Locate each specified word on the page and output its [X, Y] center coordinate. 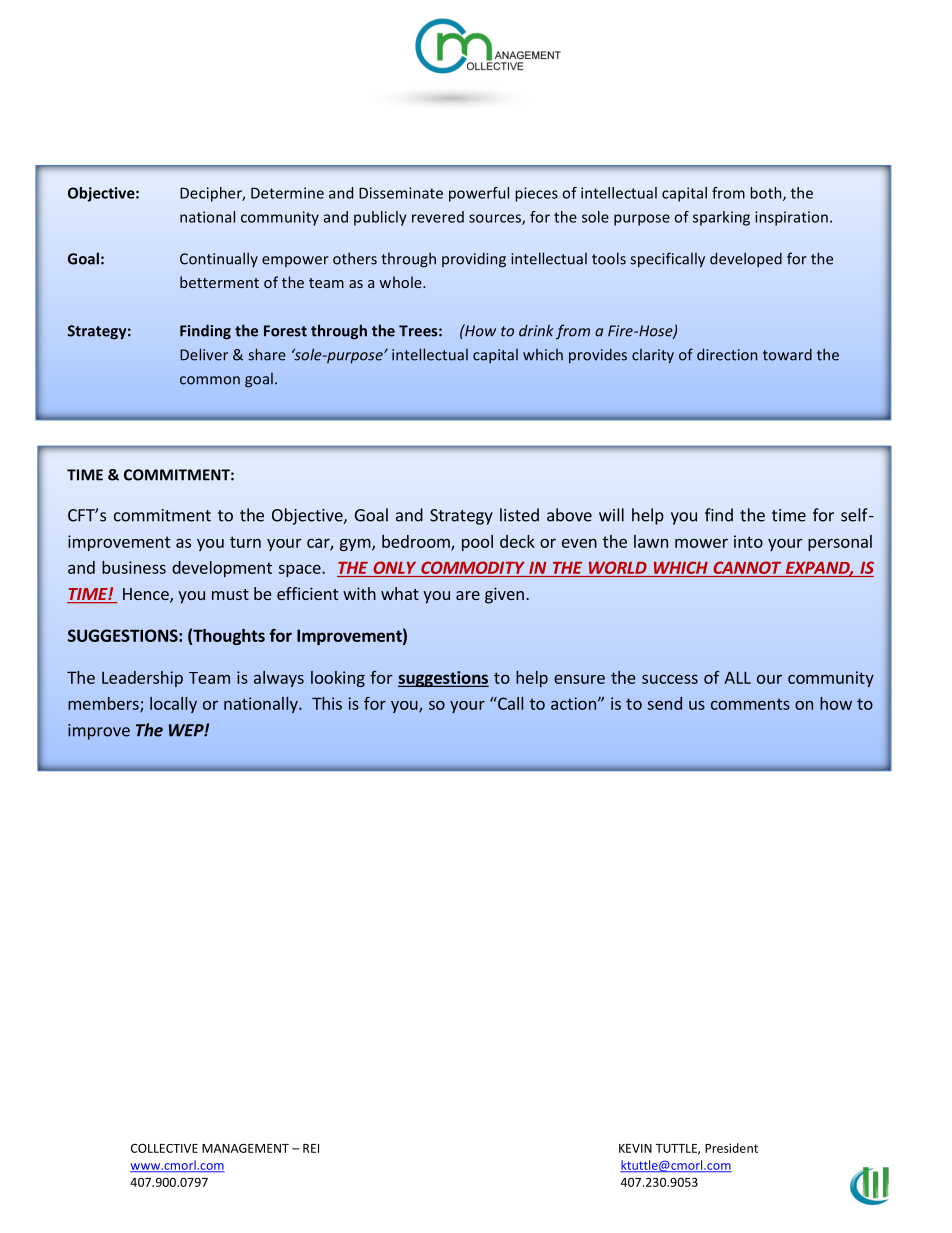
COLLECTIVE [164, 1148]
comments [750, 704]
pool [477, 543]
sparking [721, 218]
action [573, 703]
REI [311, 1148]
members [104, 704]
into [748, 541]
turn [245, 542]
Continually [219, 259]
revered [438, 217]
